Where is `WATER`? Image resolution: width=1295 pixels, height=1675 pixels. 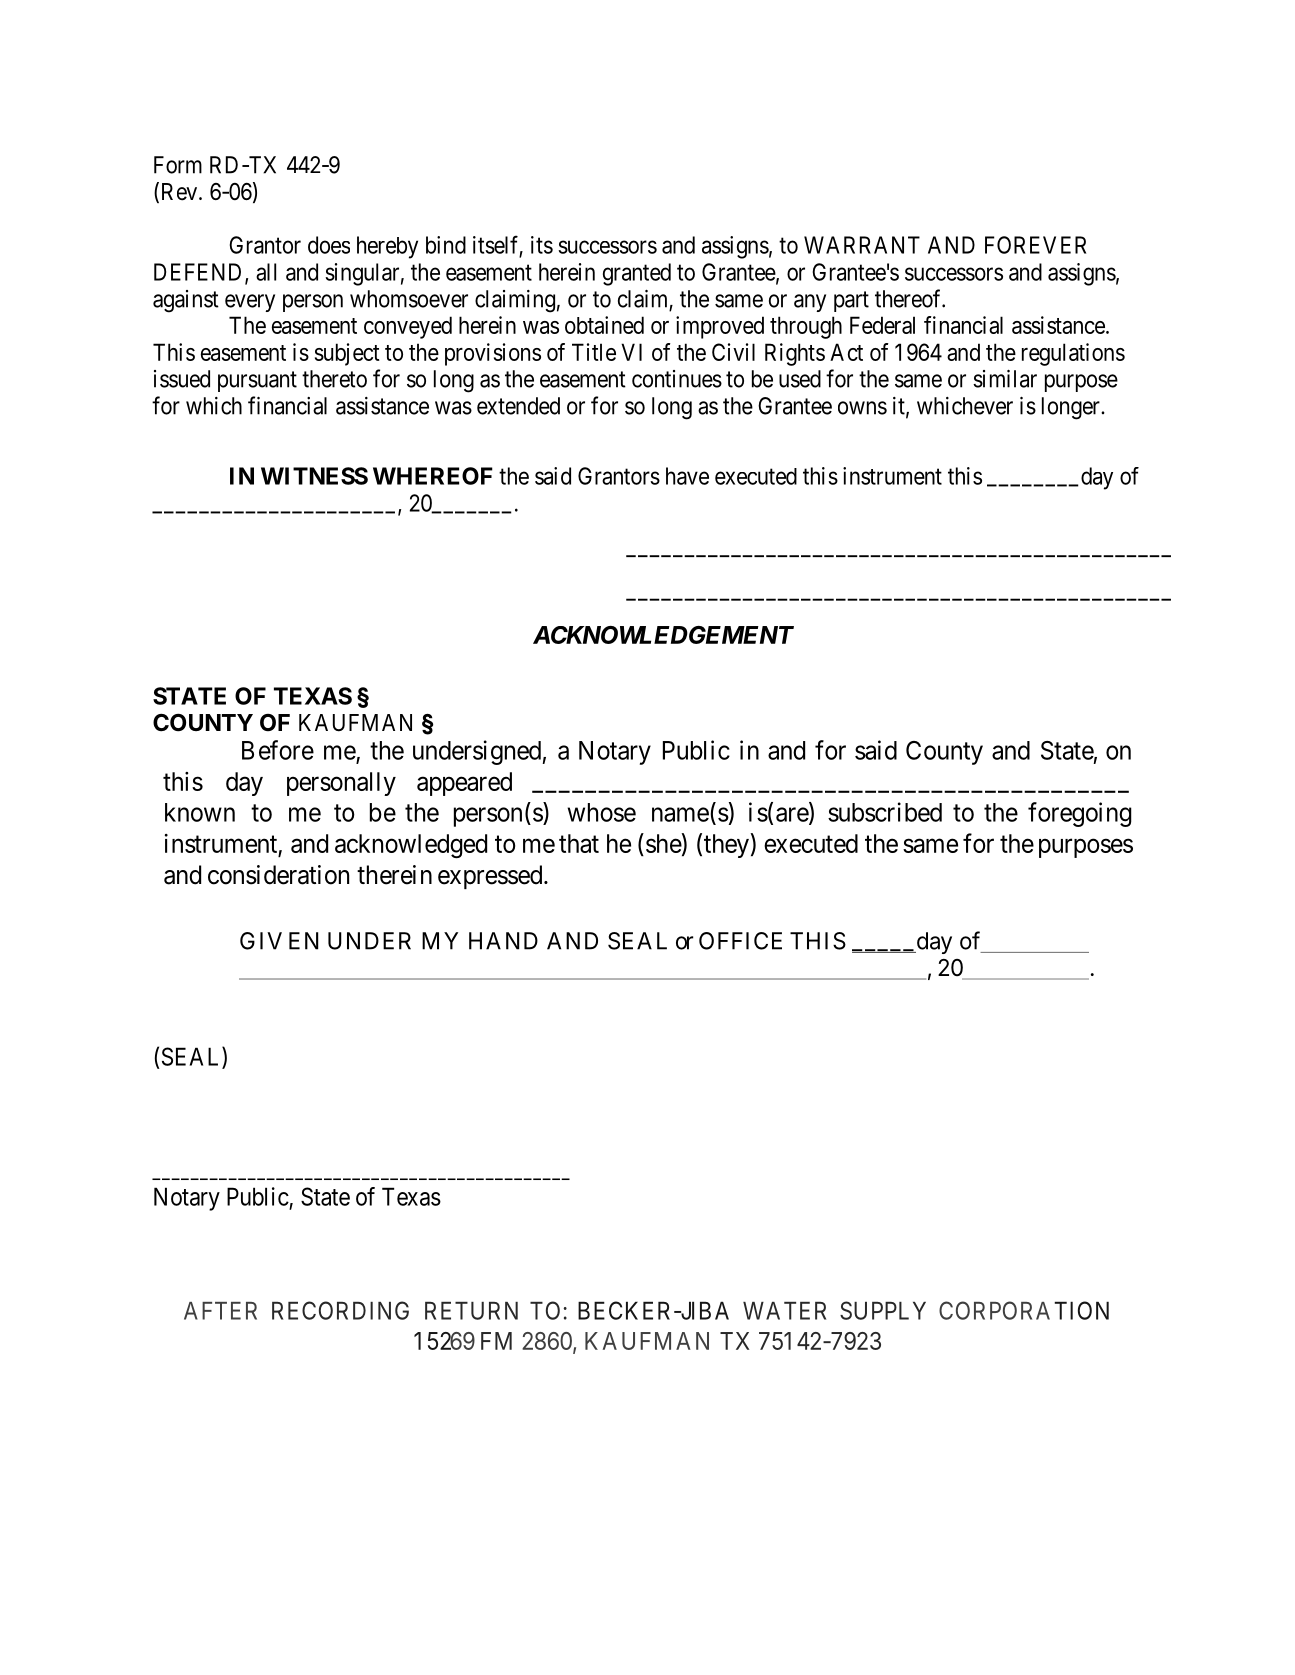 WATER is located at coordinates (784, 1311).
